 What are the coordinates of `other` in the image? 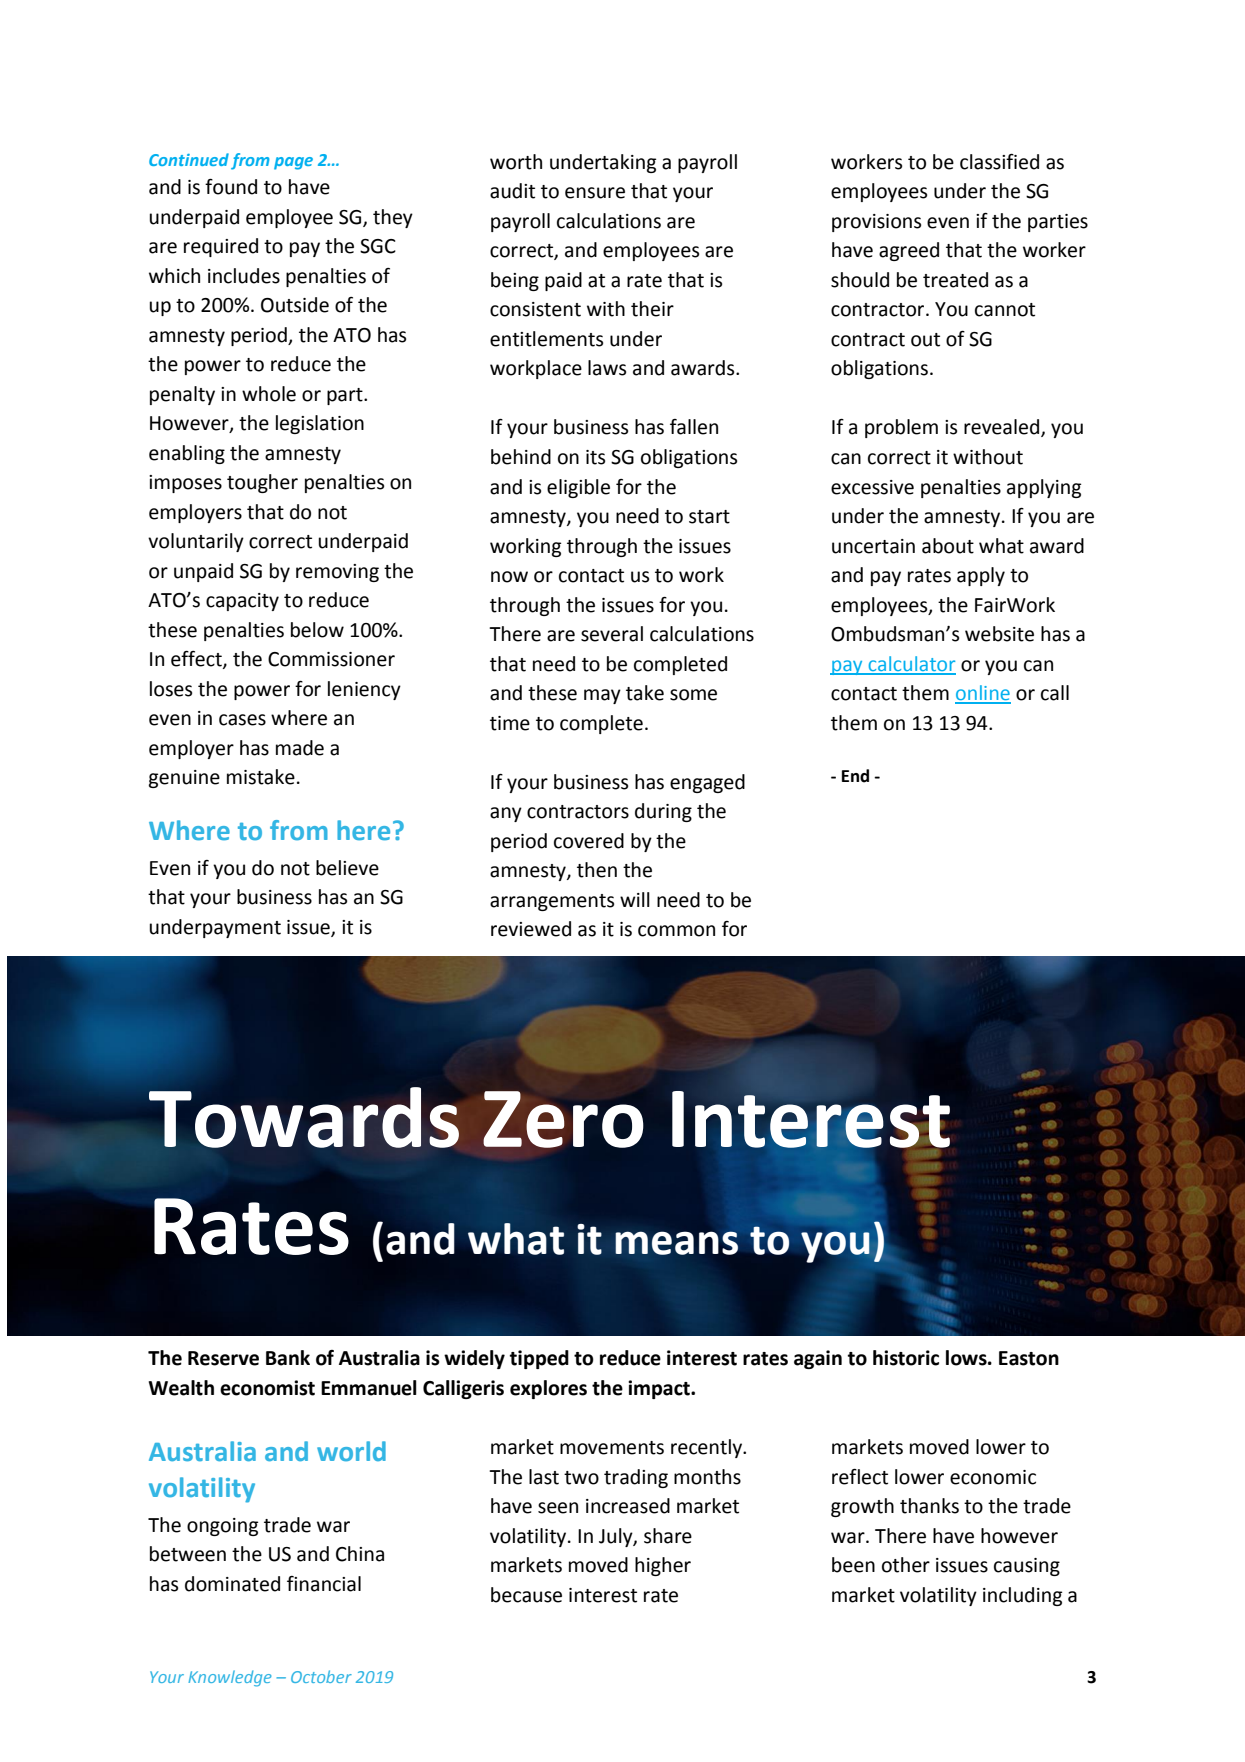 It's located at (906, 1565).
